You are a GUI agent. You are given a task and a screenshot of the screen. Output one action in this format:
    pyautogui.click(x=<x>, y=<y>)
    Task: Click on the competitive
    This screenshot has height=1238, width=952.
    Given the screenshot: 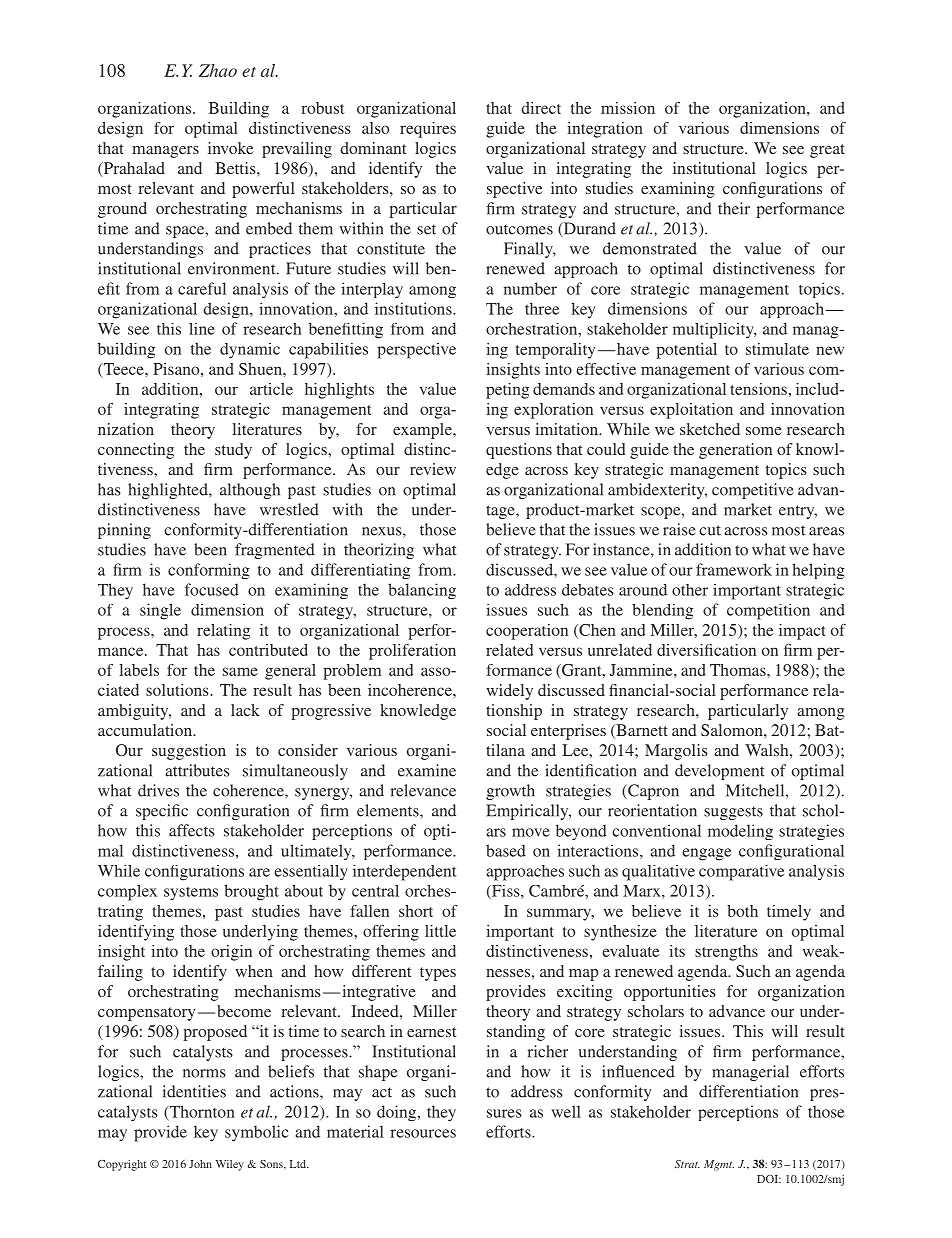 What is the action you would take?
    pyautogui.click(x=753, y=491)
